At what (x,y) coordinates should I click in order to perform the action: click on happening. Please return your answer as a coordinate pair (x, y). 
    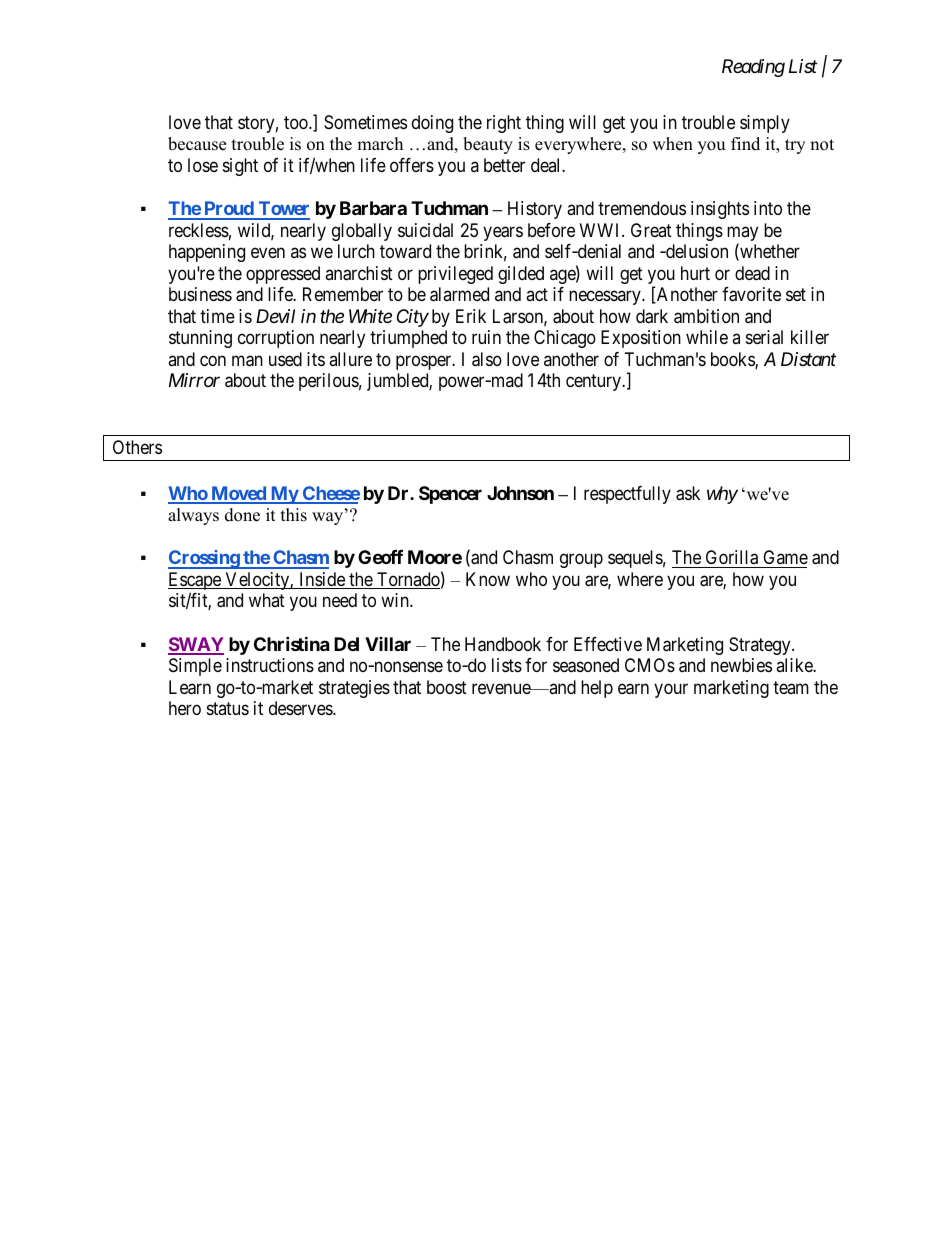
    Looking at the image, I should click on (207, 253).
